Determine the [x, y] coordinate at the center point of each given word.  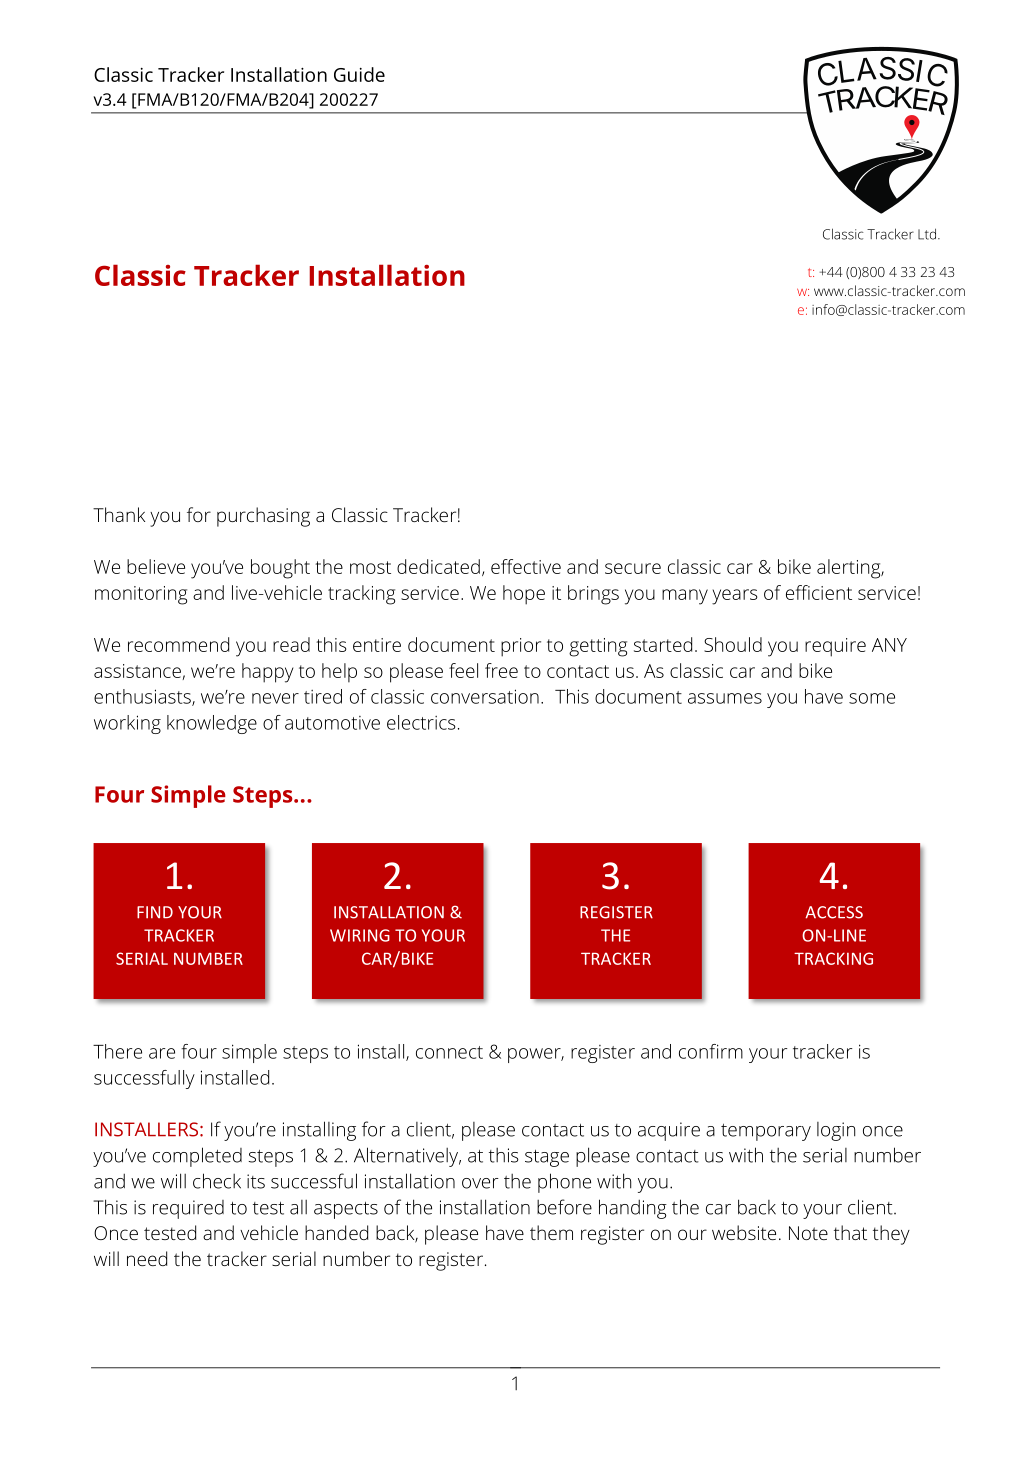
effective [526, 566]
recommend [178, 644]
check [217, 1181]
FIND [155, 912]
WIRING [360, 935]
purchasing [263, 517]
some [872, 698]
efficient [819, 592]
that [850, 1232]
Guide [359, 74]
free [501, 670]
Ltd [928, 234]
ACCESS [834, 912]
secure [633, 568]
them [551, 1232]
